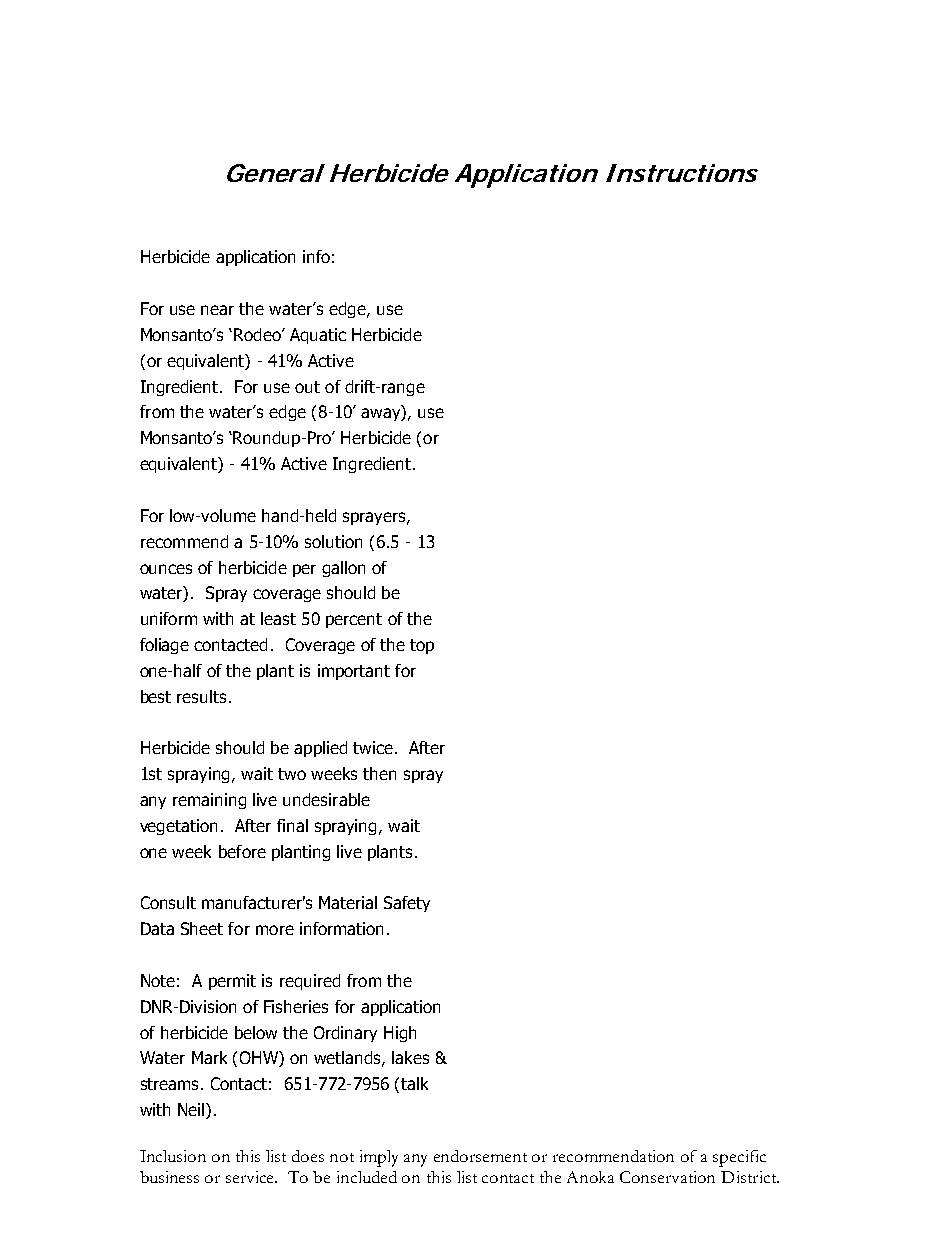 The height and width of the screenshot is (1233, 952). I want to click on endorsement, so click(480, 1156).
